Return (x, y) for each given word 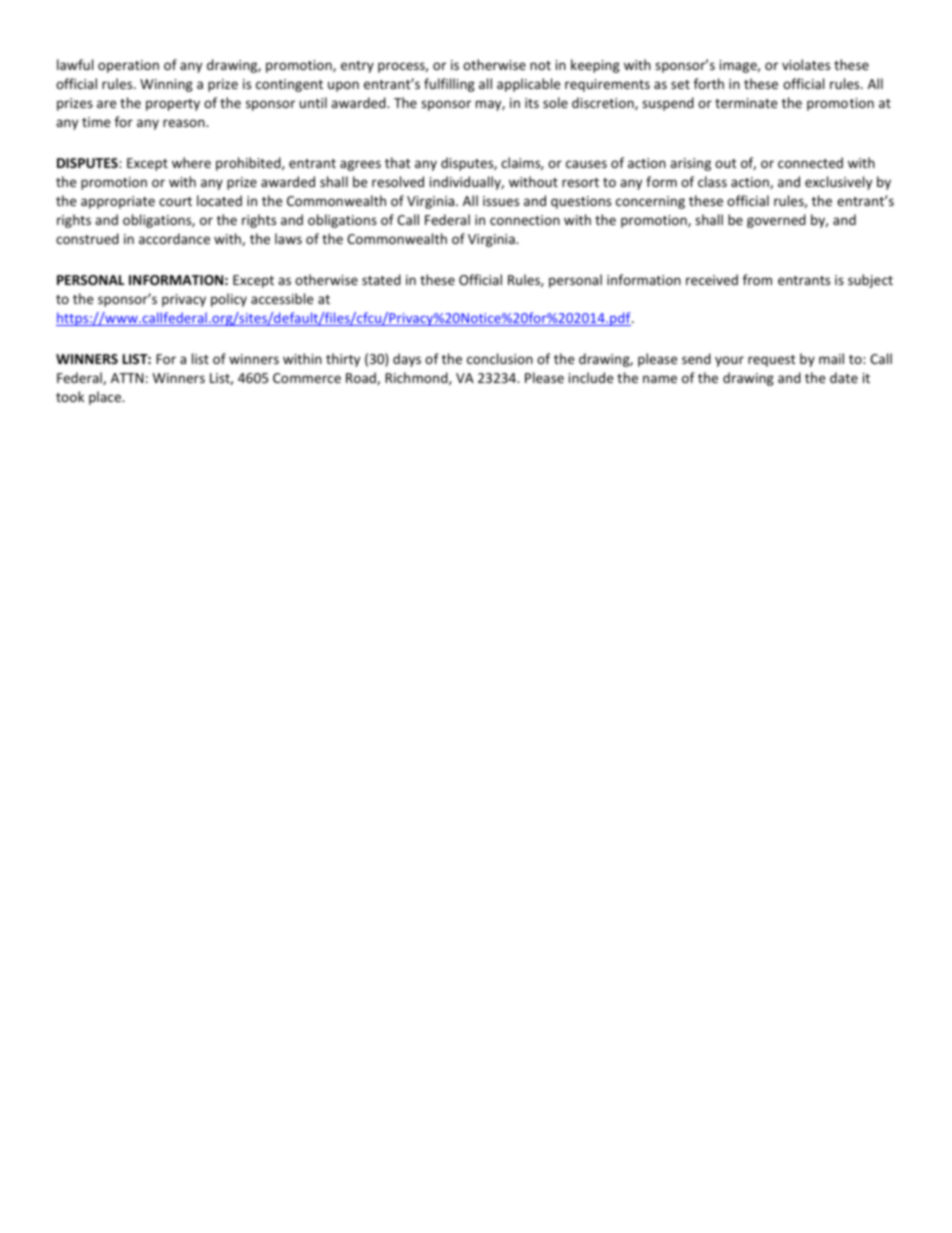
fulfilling (449, 85)
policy (229, 300)
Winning (166, 85)
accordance (174, 238)
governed (776, 221)
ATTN (127, 378)
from (757, 279)
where (191, 162)
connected (810, 162)
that (397, 162)
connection (525, 220)
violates (806, 64)
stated (381, 279)
